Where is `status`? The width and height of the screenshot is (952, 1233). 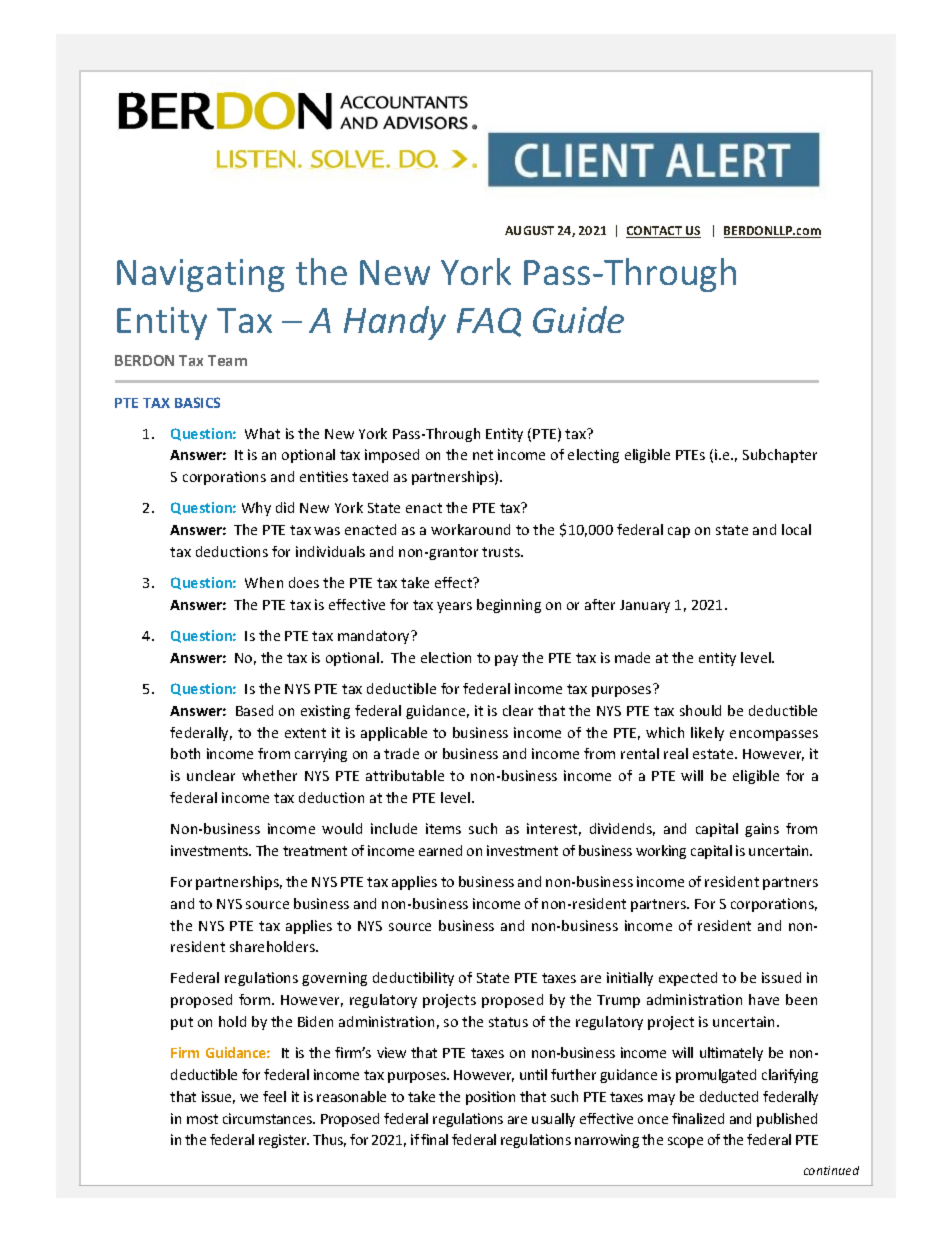
status is located at coordinates (508, 1022).
